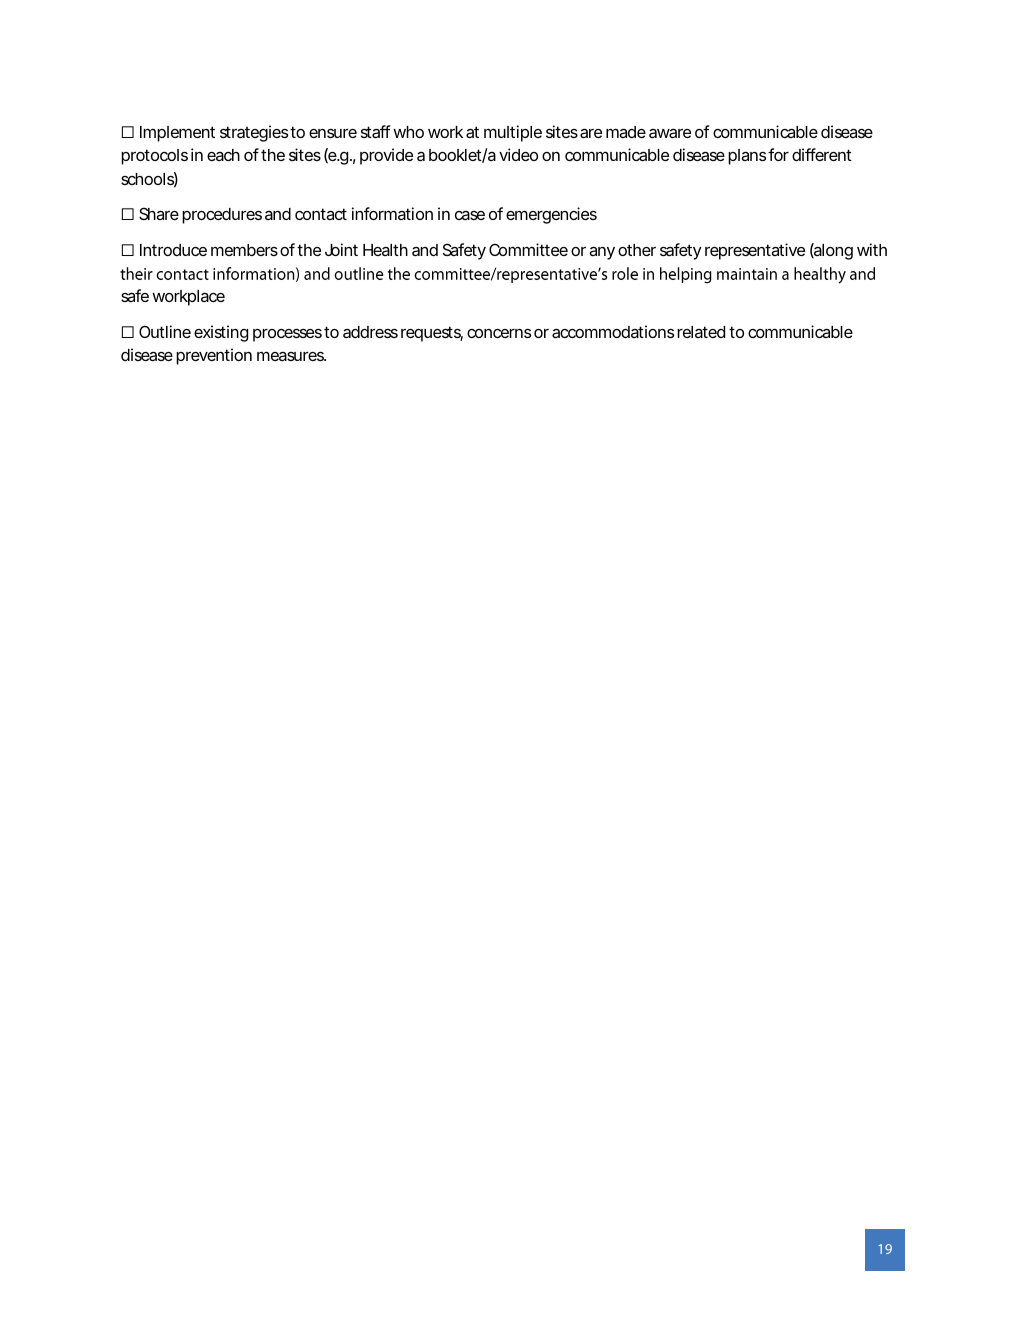 This screenshot has width=1025, height=1326. Describe the element at coordinates (214, 356) in the screenshot. I see `prevention` at that location.
